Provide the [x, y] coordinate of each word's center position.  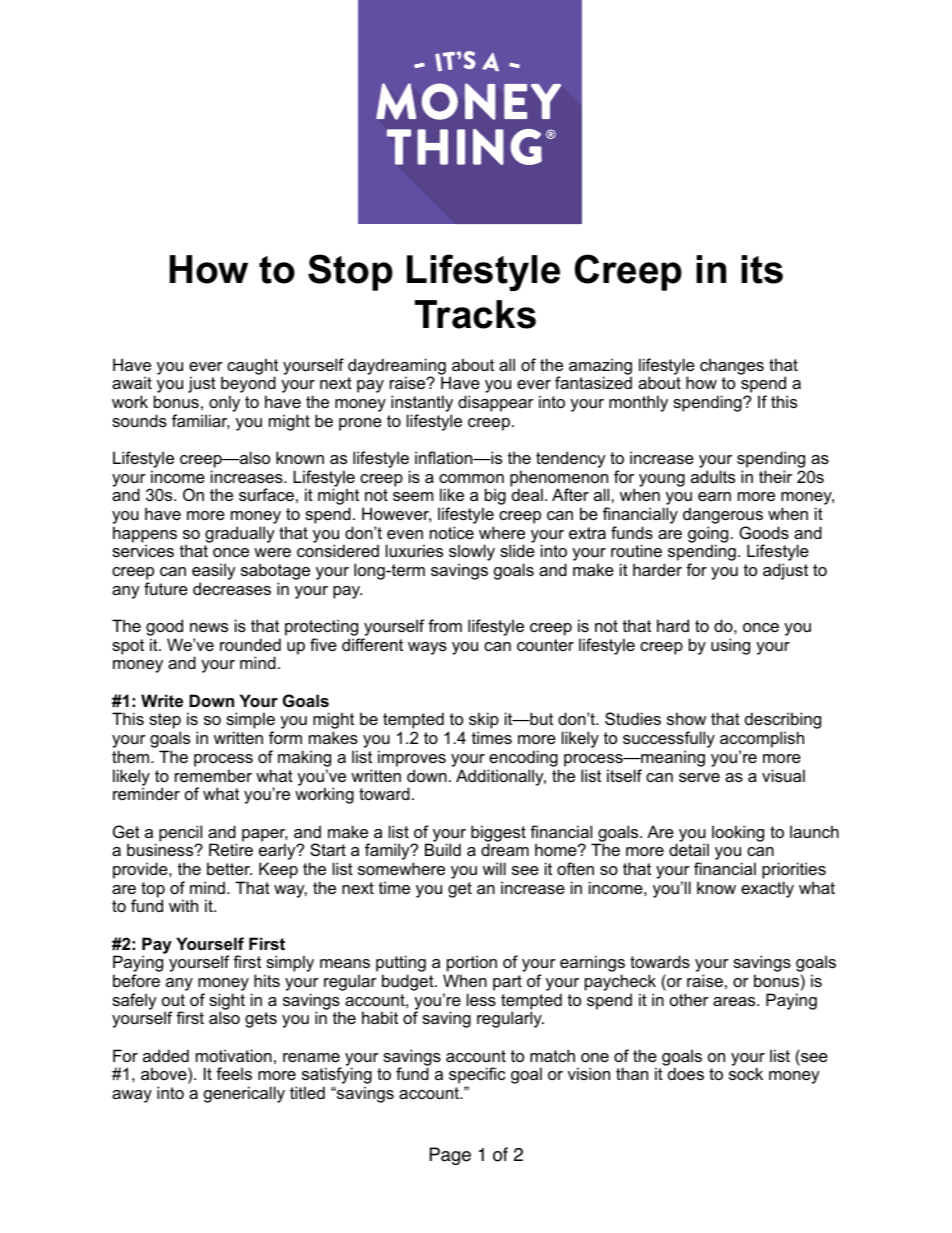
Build [443, 849]
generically [244, 1094]
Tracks [475, 314]
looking [738, 833]
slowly [472, 554]
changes [732, 366]
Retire [231, 849]
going [708, 535]
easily [214, 573]
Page [450, 1156]
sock [746, 1073]
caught [252, 367]
